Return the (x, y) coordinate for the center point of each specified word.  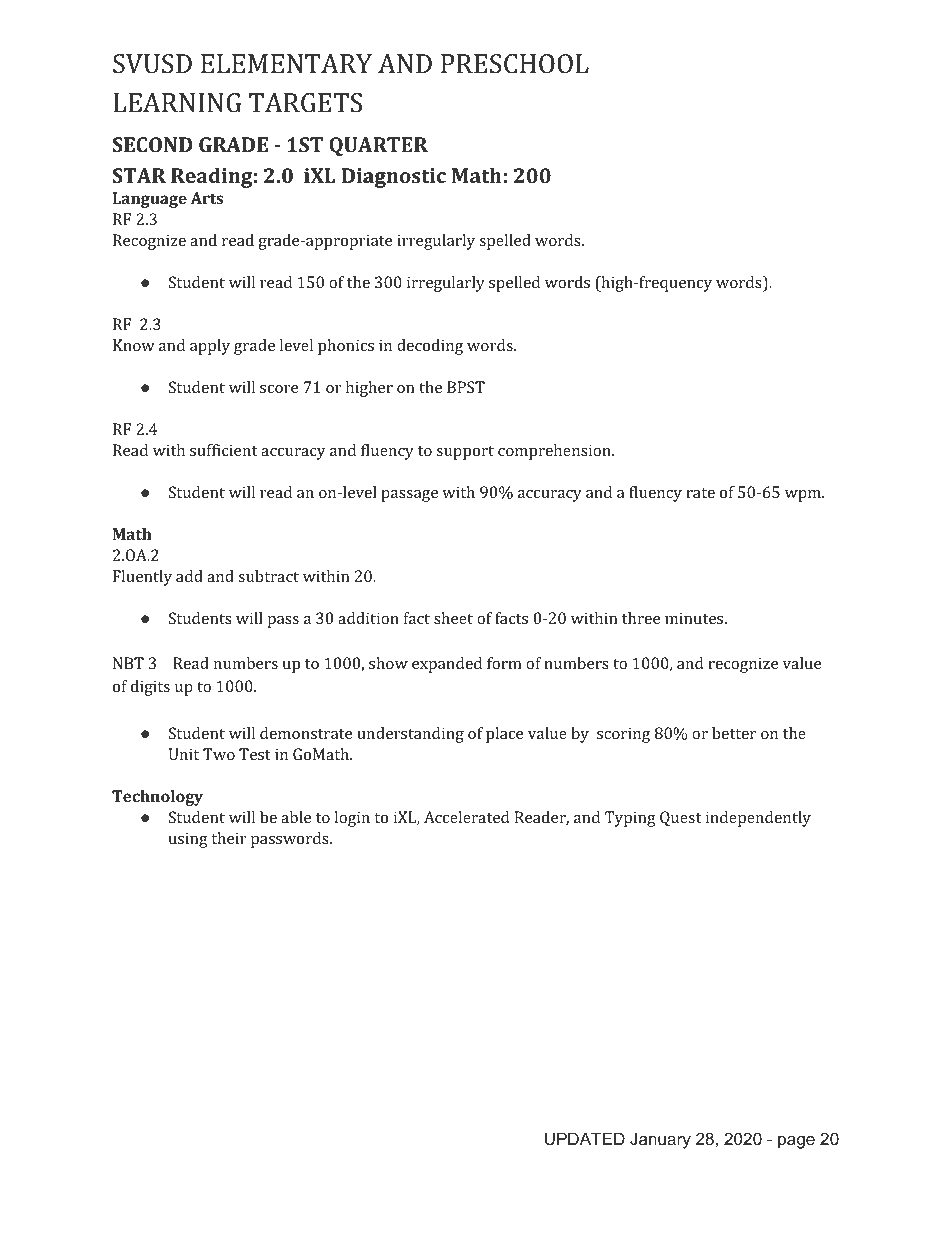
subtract (268, 576)
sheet (453, 618)
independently (758, 819)
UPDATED (585, 1138)
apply (210, 347)
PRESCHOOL (515, 64)
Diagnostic (394, 178)
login (352, 819)
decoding (430, 347)
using (188, 840)
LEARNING (177, 103)
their (229, 838)
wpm (804, 496)
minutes (695, 618)
